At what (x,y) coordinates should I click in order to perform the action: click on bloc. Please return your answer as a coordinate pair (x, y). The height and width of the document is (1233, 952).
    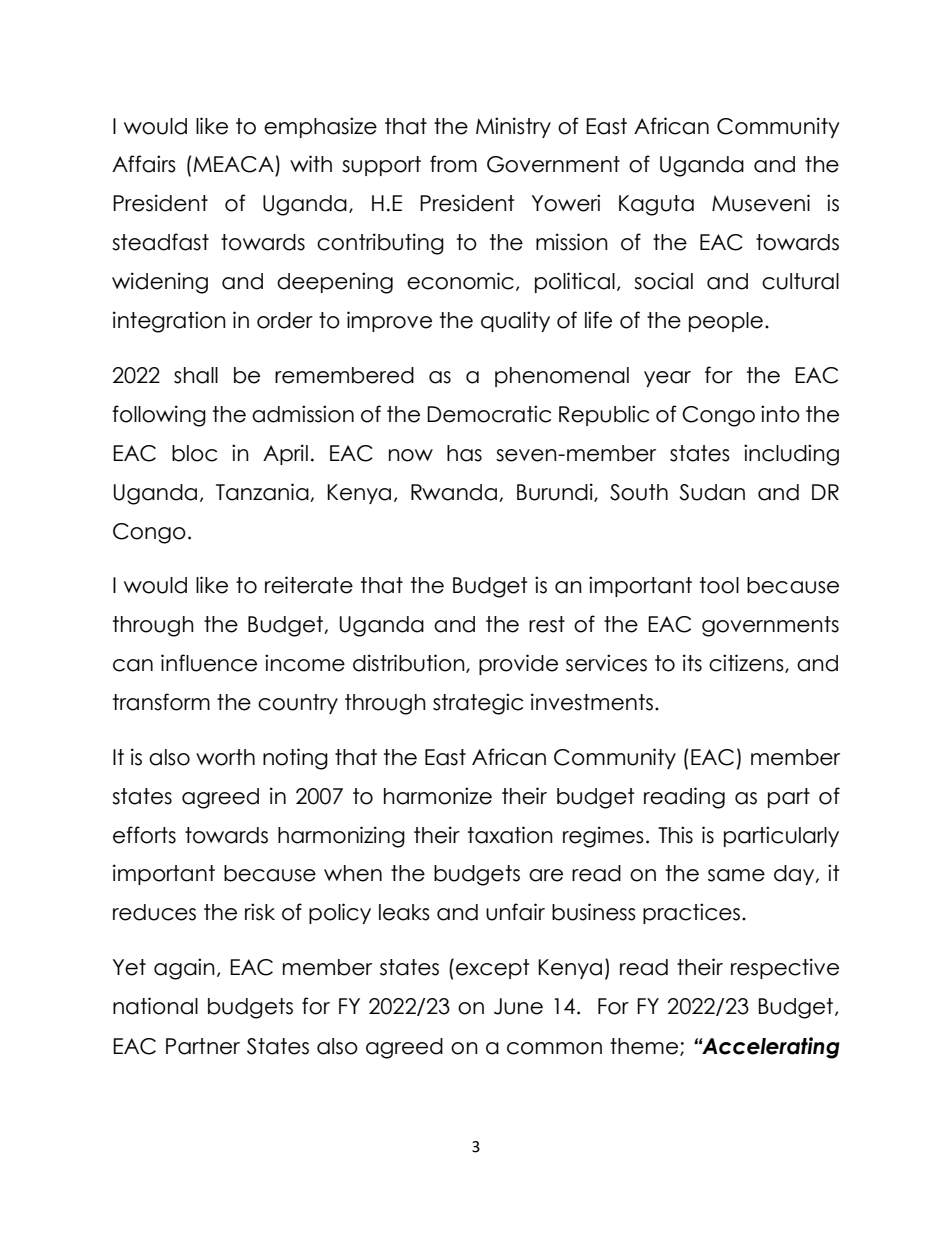
    Looking at the image, I should click on (194, 453).
